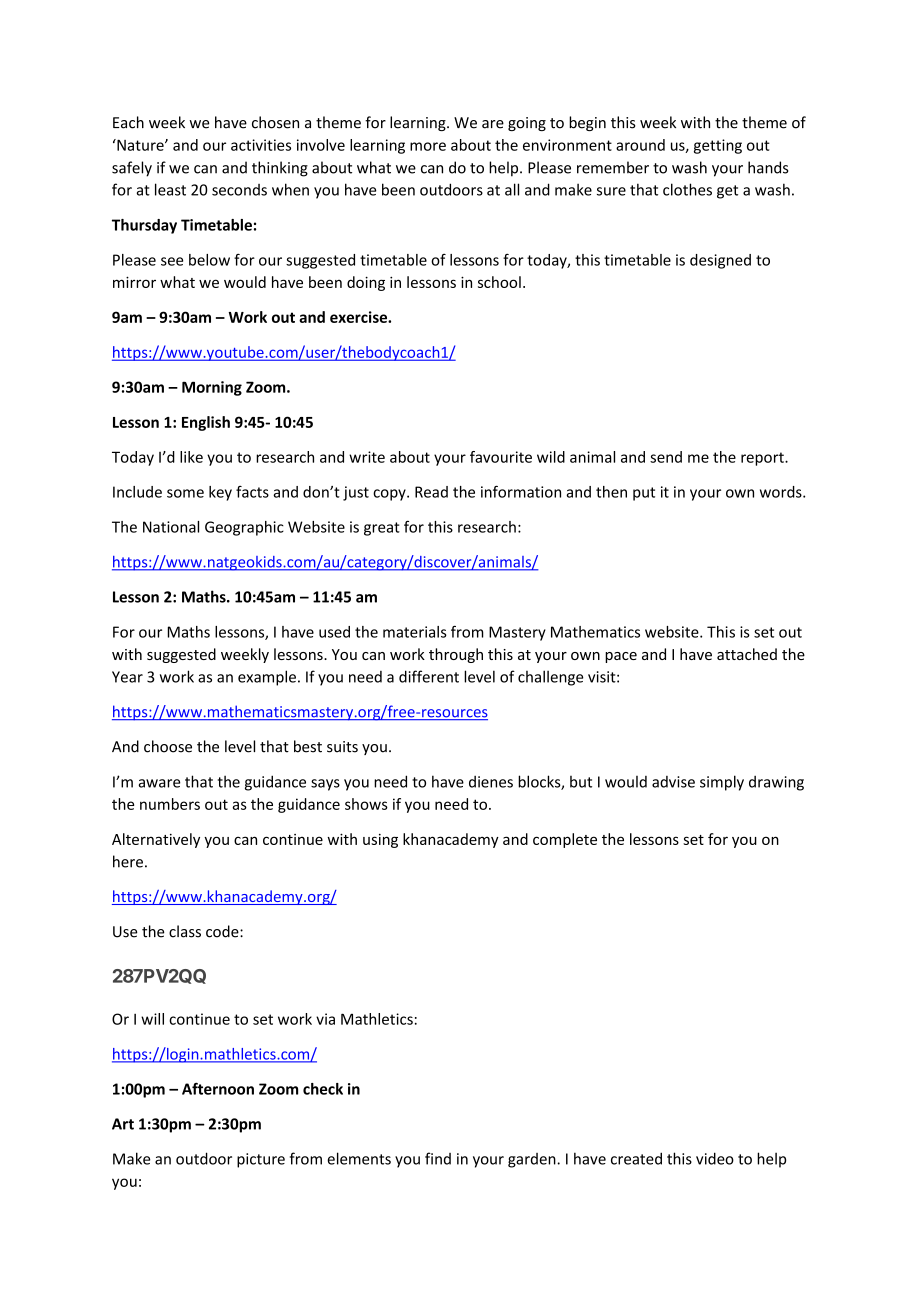  Describe the element at coordinates (428, 146) in the screenshot. I see `more` at that location.
